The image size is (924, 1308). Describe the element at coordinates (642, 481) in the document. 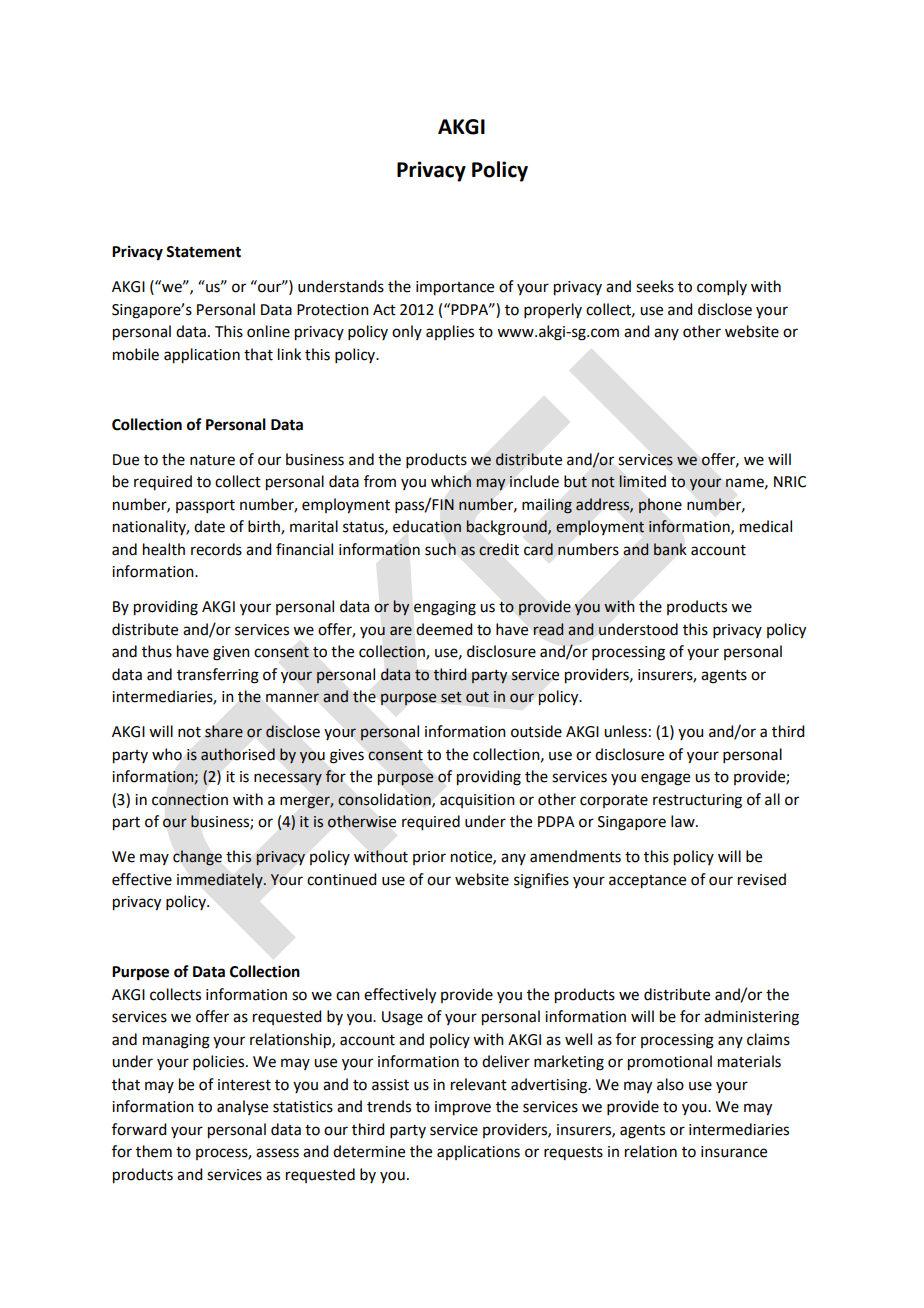

I see `limited` at that location.
